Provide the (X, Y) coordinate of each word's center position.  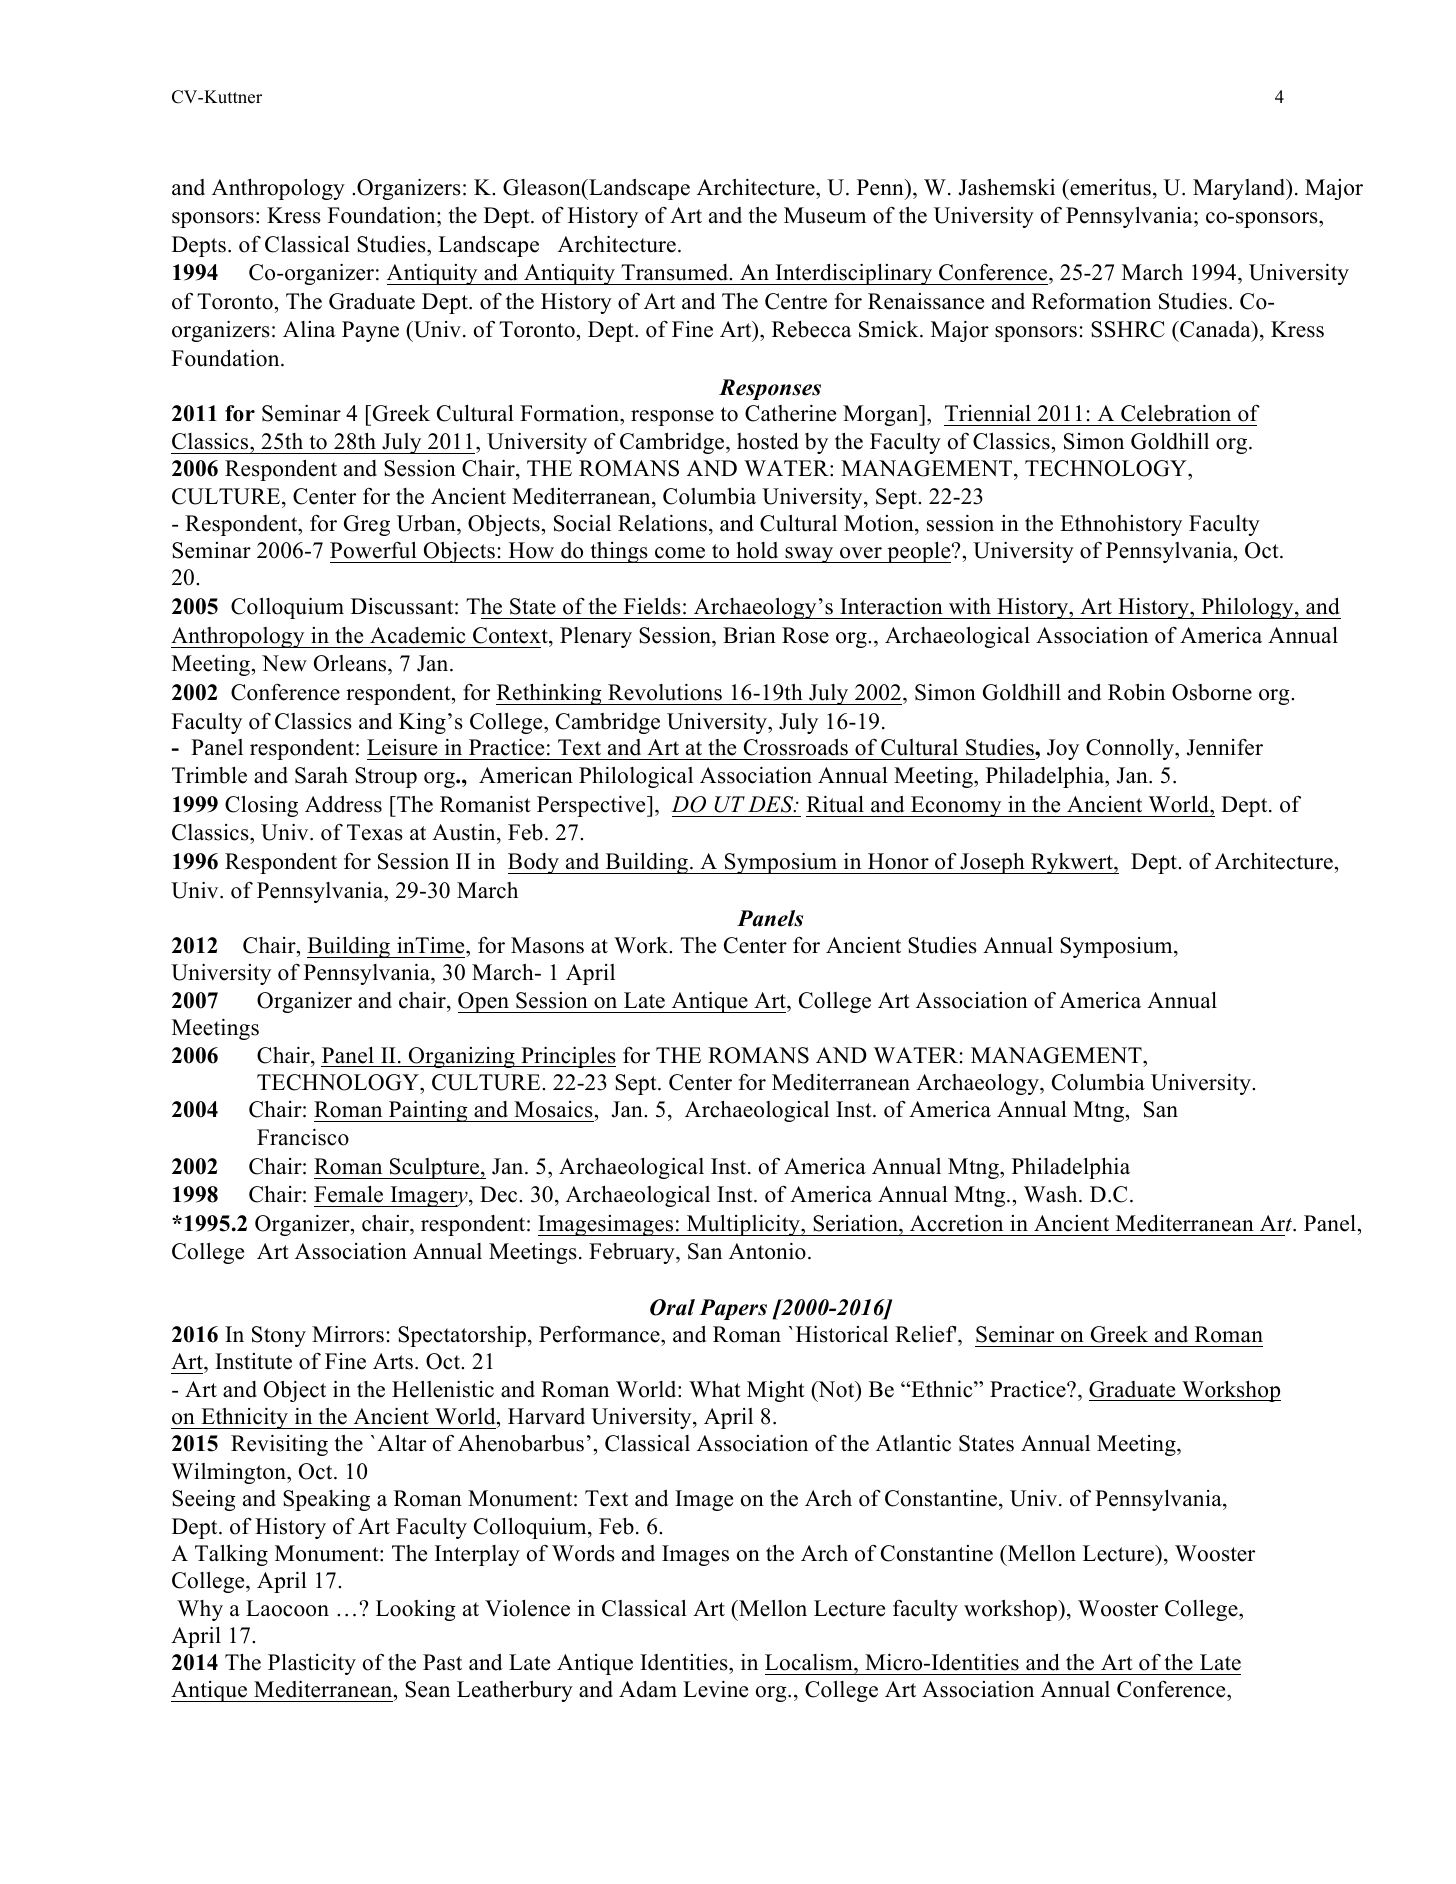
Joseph (992, 863)
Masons (547, 945)
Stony (279, 1336)
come (680, 553)
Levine (715, 1689)
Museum (825, 215)
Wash (1052, 1194)
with (970, 605)
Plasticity (312, 1664)
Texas (375, 832)
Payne (370, 331)
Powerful (373, 550)
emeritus (1109, 187)
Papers (733, 1309)
